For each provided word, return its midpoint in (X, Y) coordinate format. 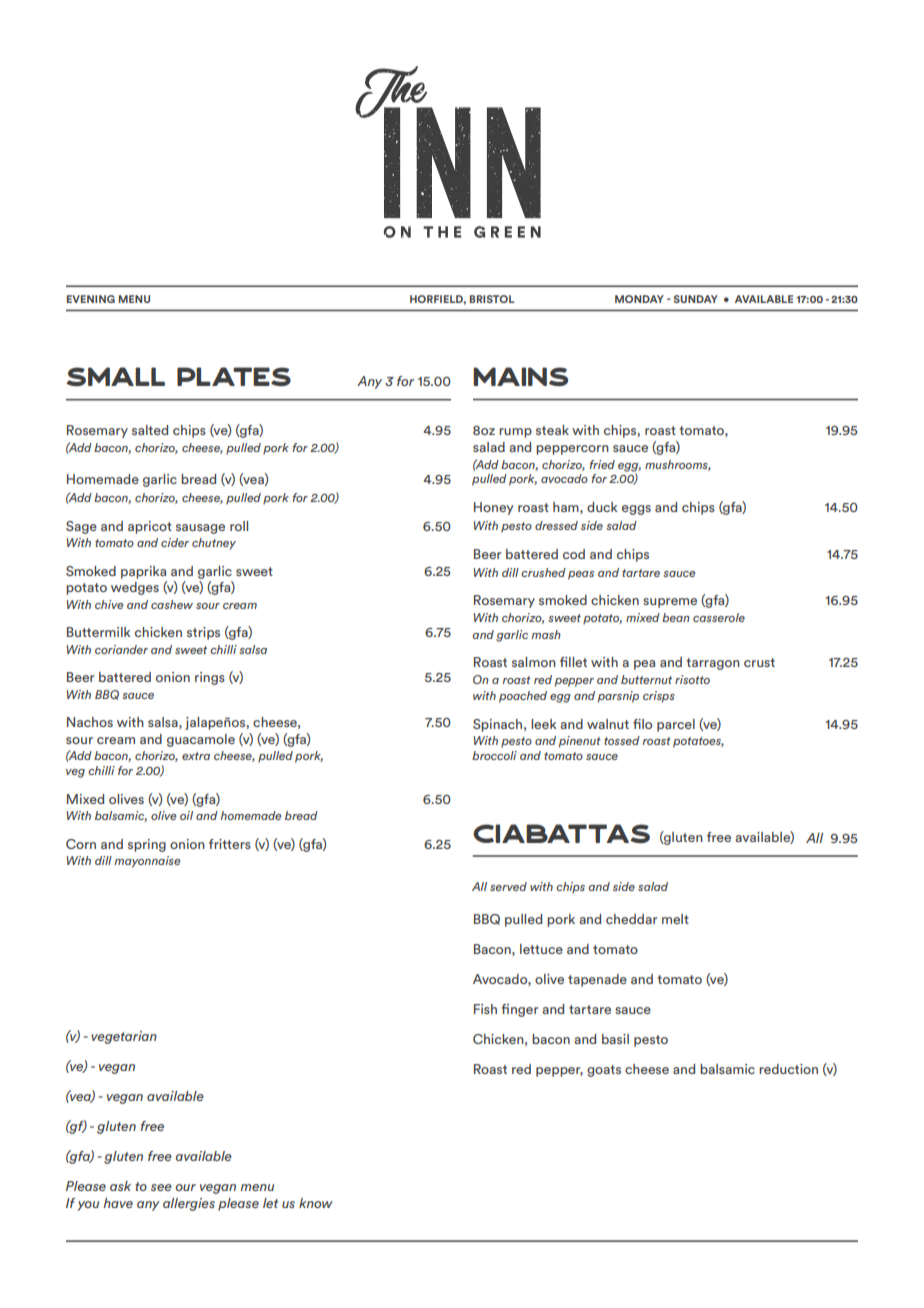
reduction (788, 1069)
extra (196, 756)
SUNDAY (696, 299)
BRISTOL (492, 299)
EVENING (91, 299)
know (316, 1203)
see (161, 1187)
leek (544, 724)
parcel (676, 725)
